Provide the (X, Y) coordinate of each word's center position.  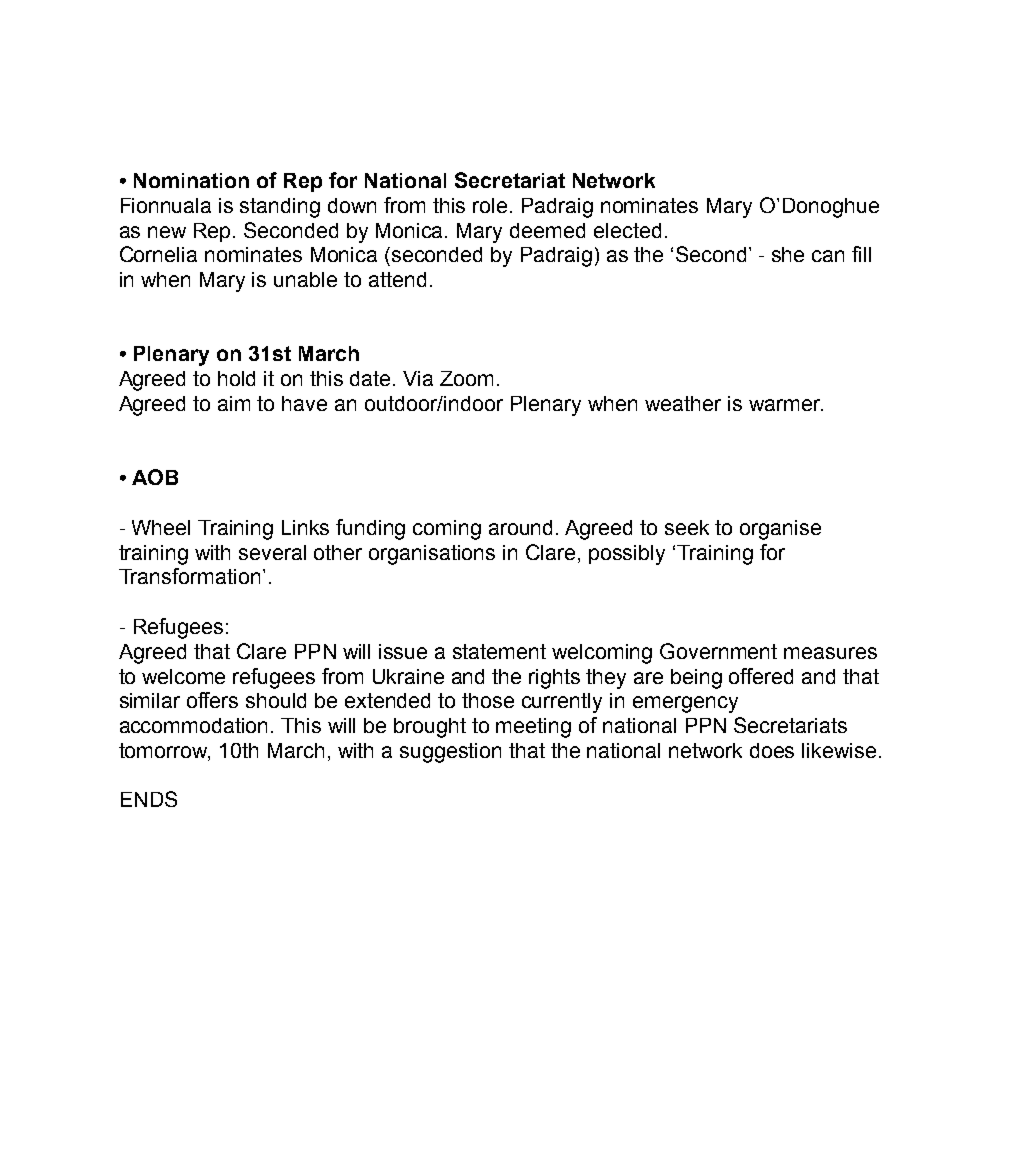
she (788, 254)
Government (718, 651)
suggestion (450, 753)
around (520, 527)
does (772, 750)
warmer (786, 405)
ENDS (149, 799)
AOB (155, 477)
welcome (183, 676)
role (490, 205)
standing (280, 208)
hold (236, 378)
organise (780, 530)
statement (499, 651)
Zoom (466, 378)
